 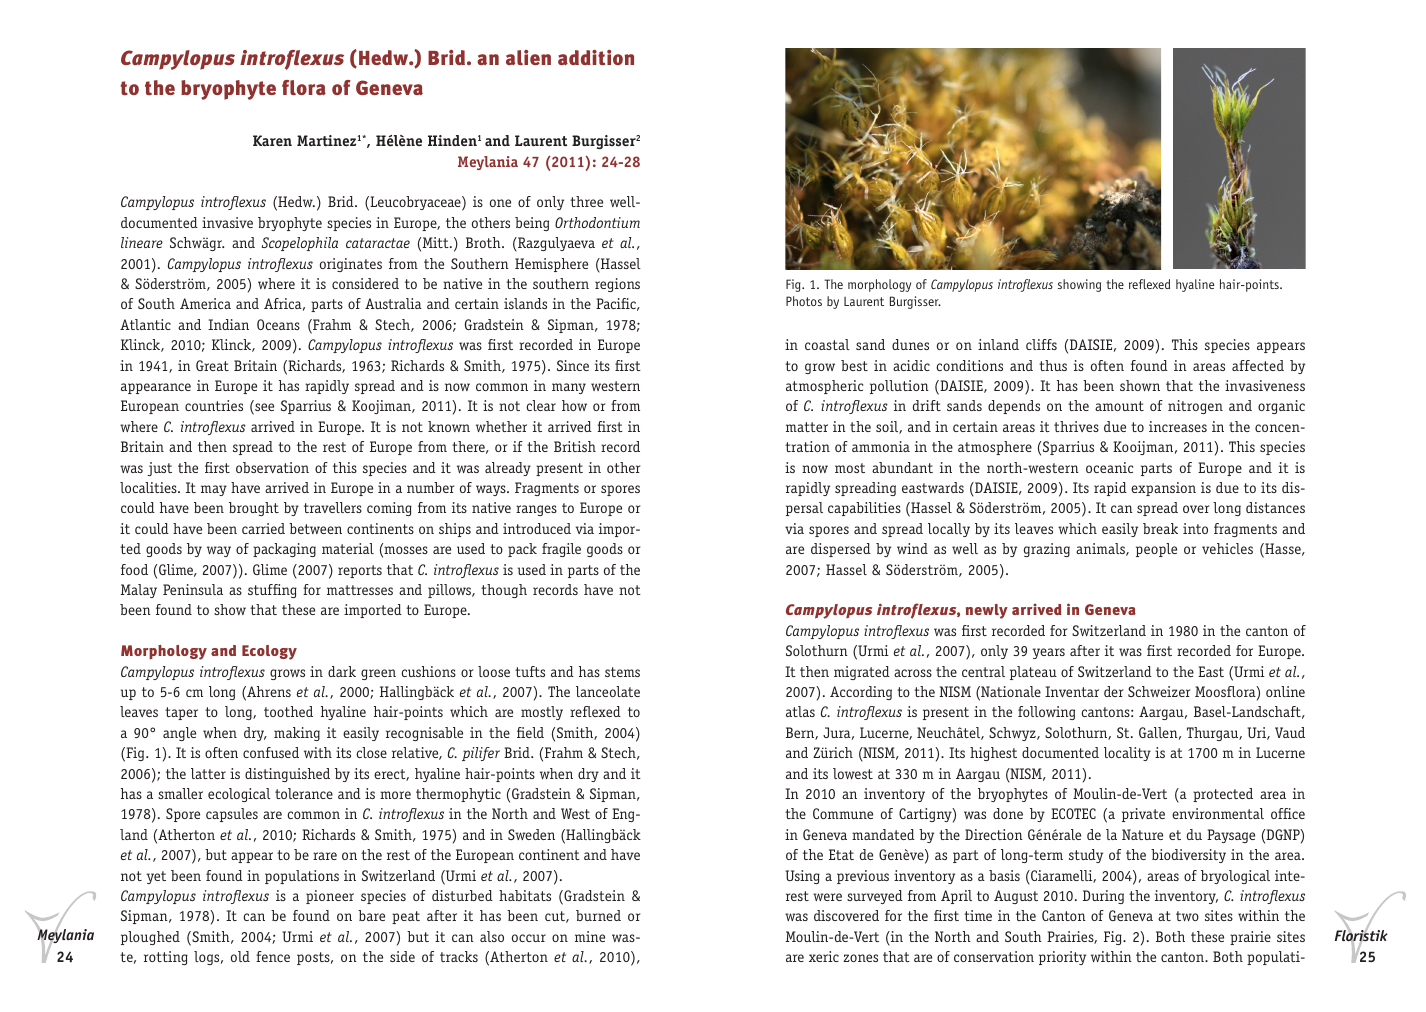 I want to click on alien, so click(x=528, y=57).
